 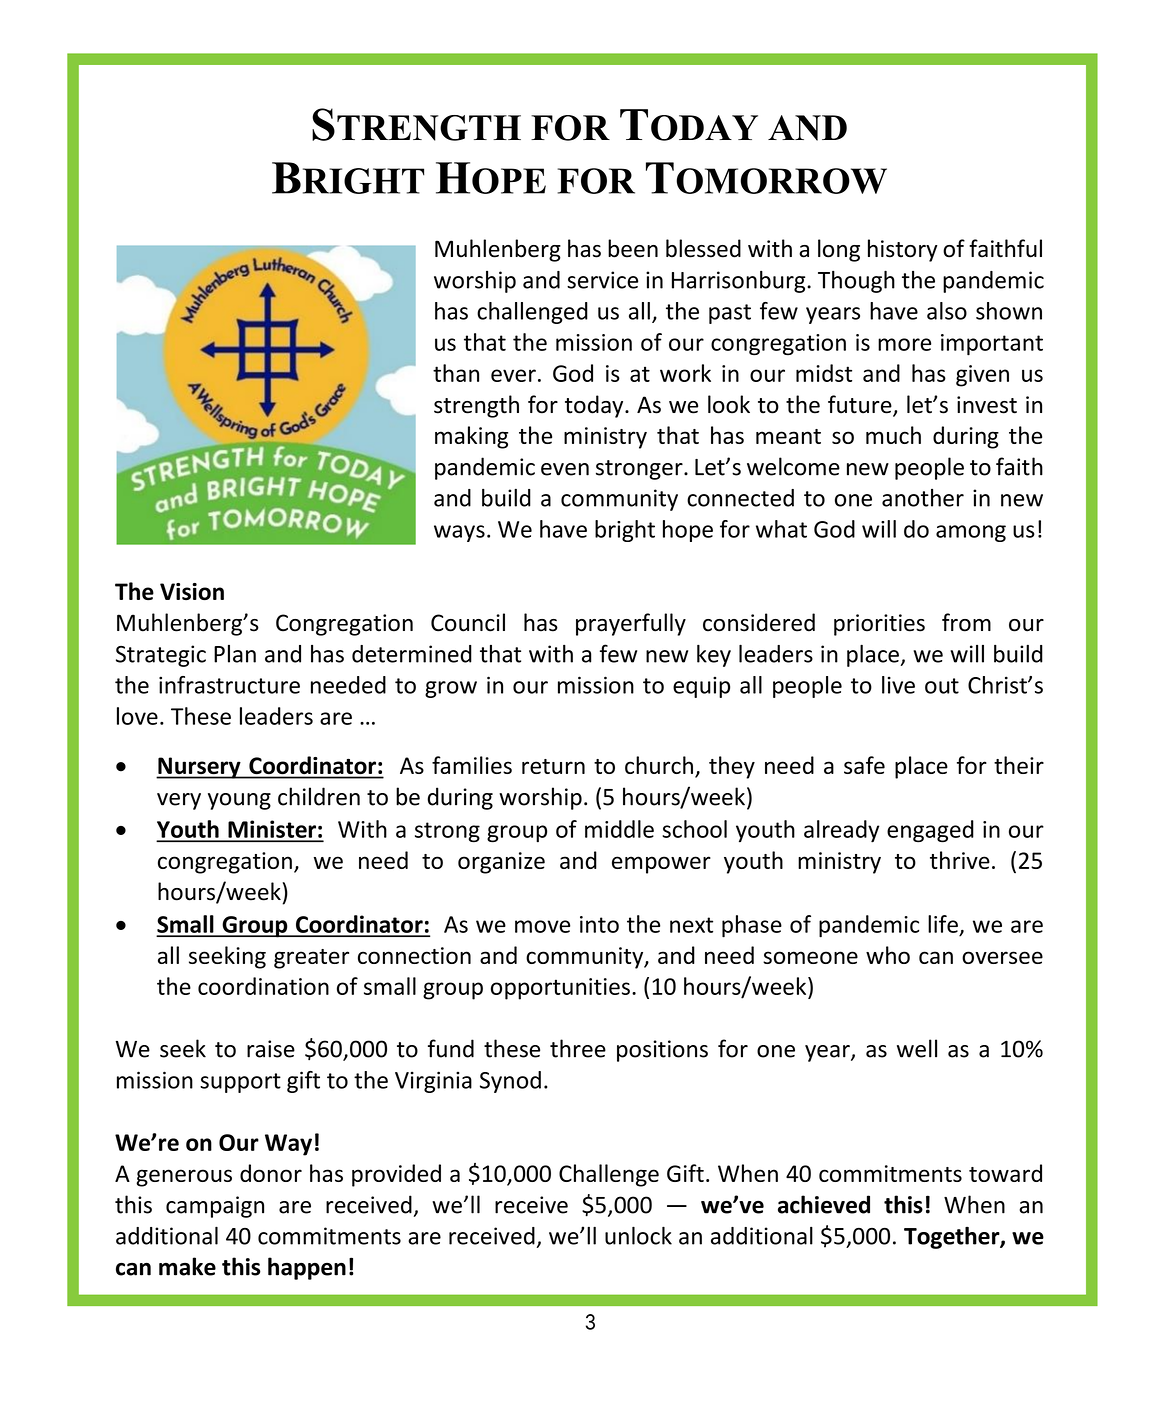 I want to click on than, so click(x=456, y=373).
